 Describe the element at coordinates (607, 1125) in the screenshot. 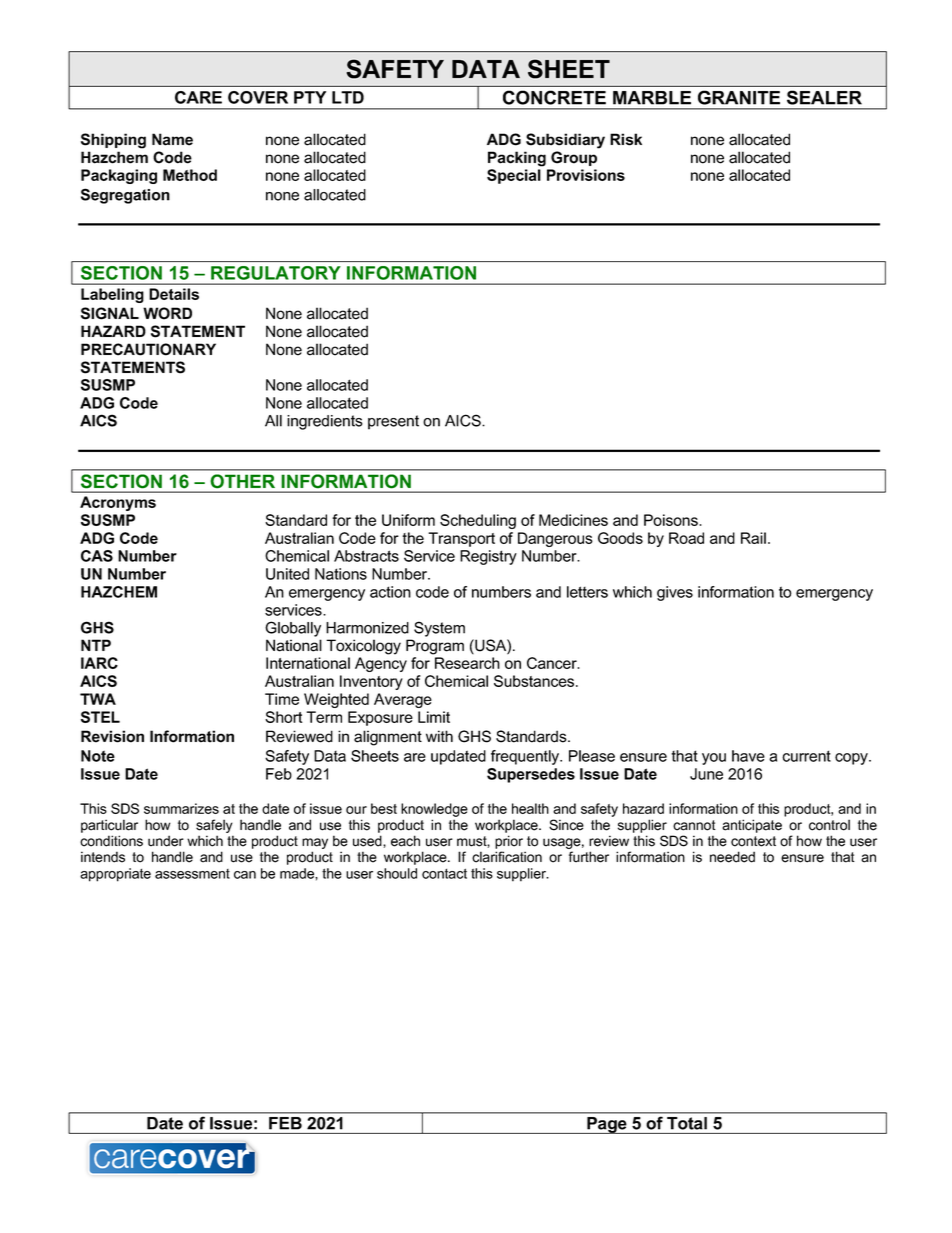

I see `Page` at that location.
